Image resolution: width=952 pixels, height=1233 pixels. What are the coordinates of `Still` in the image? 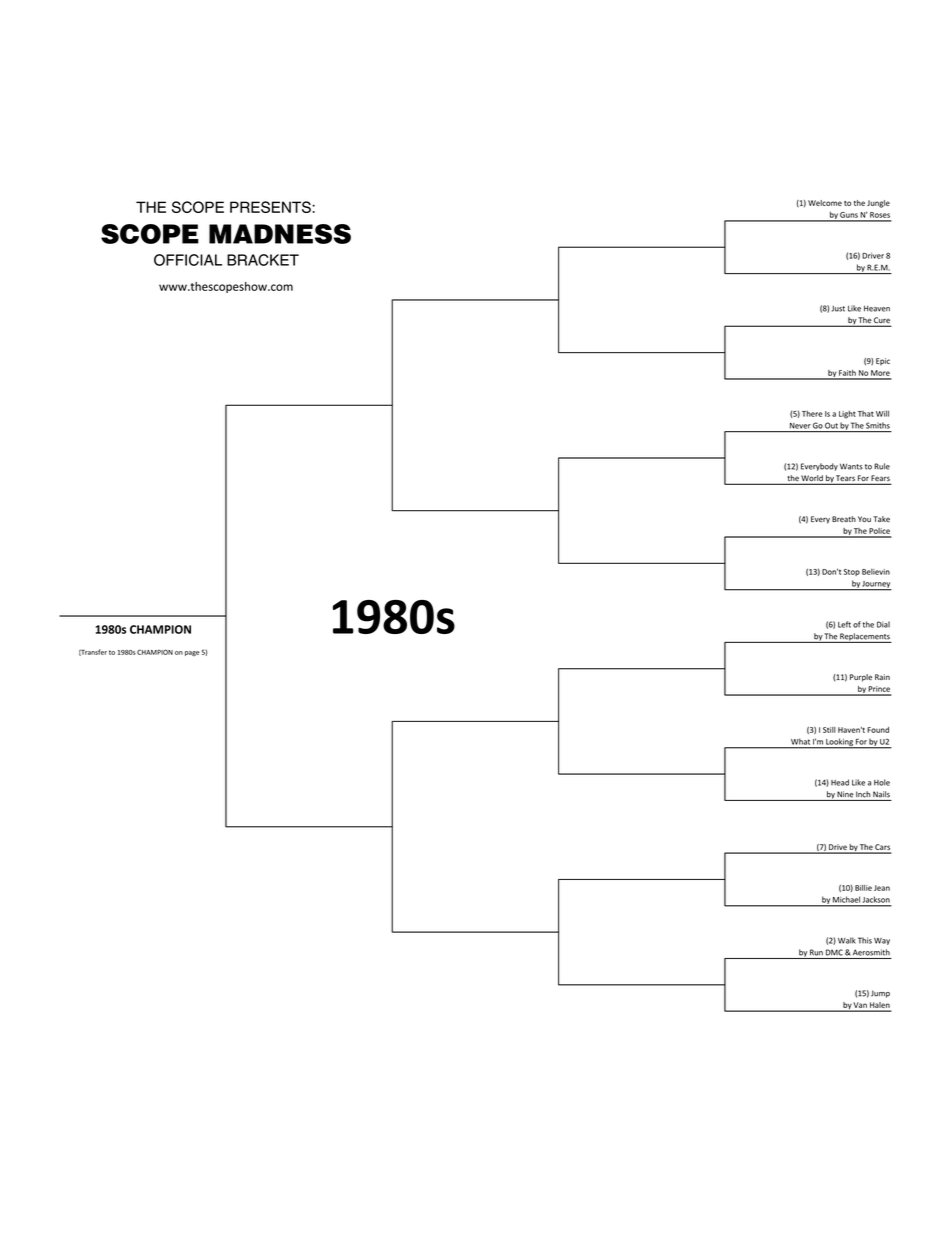 It's located at (829, 730).
